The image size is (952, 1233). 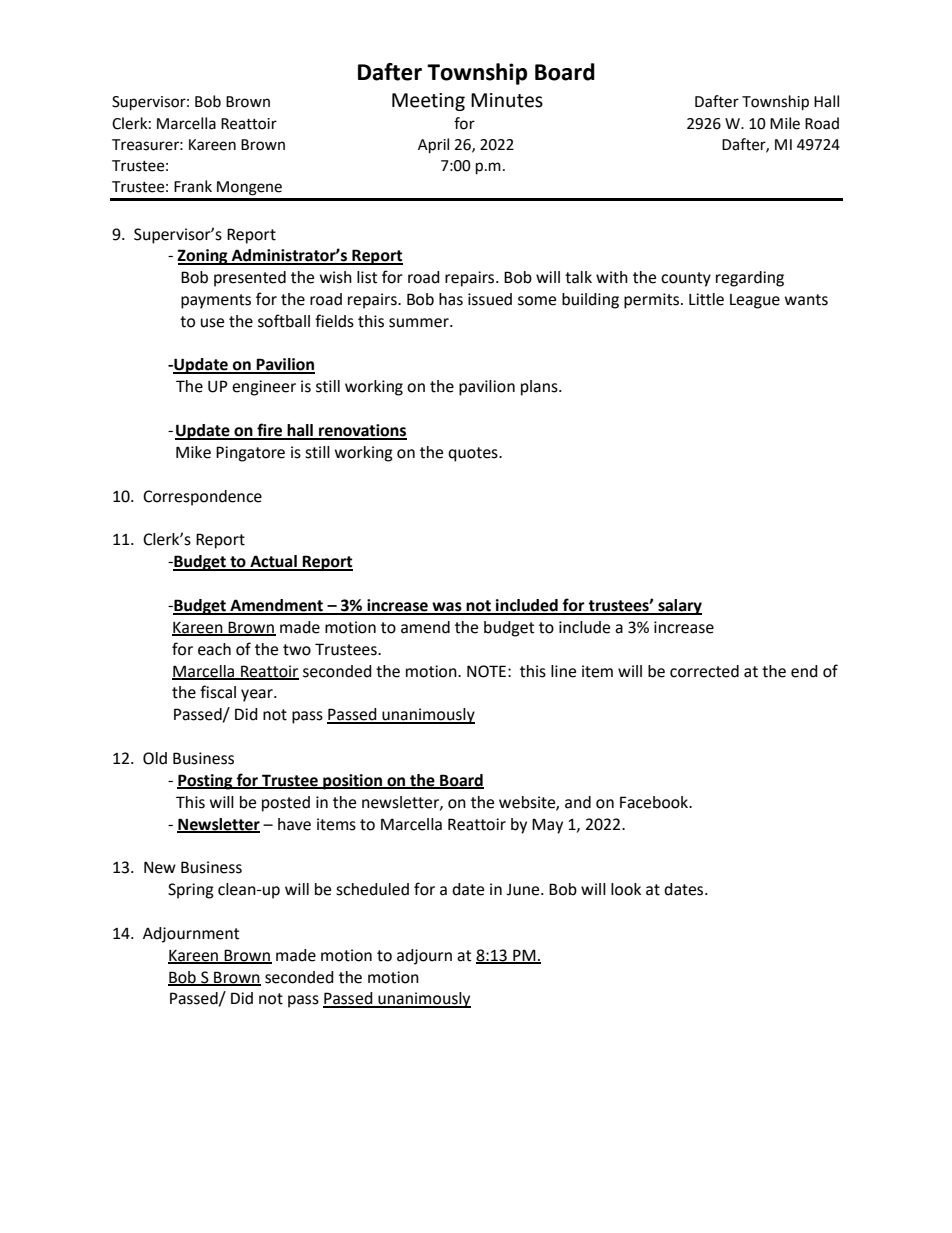 I want to click on Spring, so click(x=191, y=891).
